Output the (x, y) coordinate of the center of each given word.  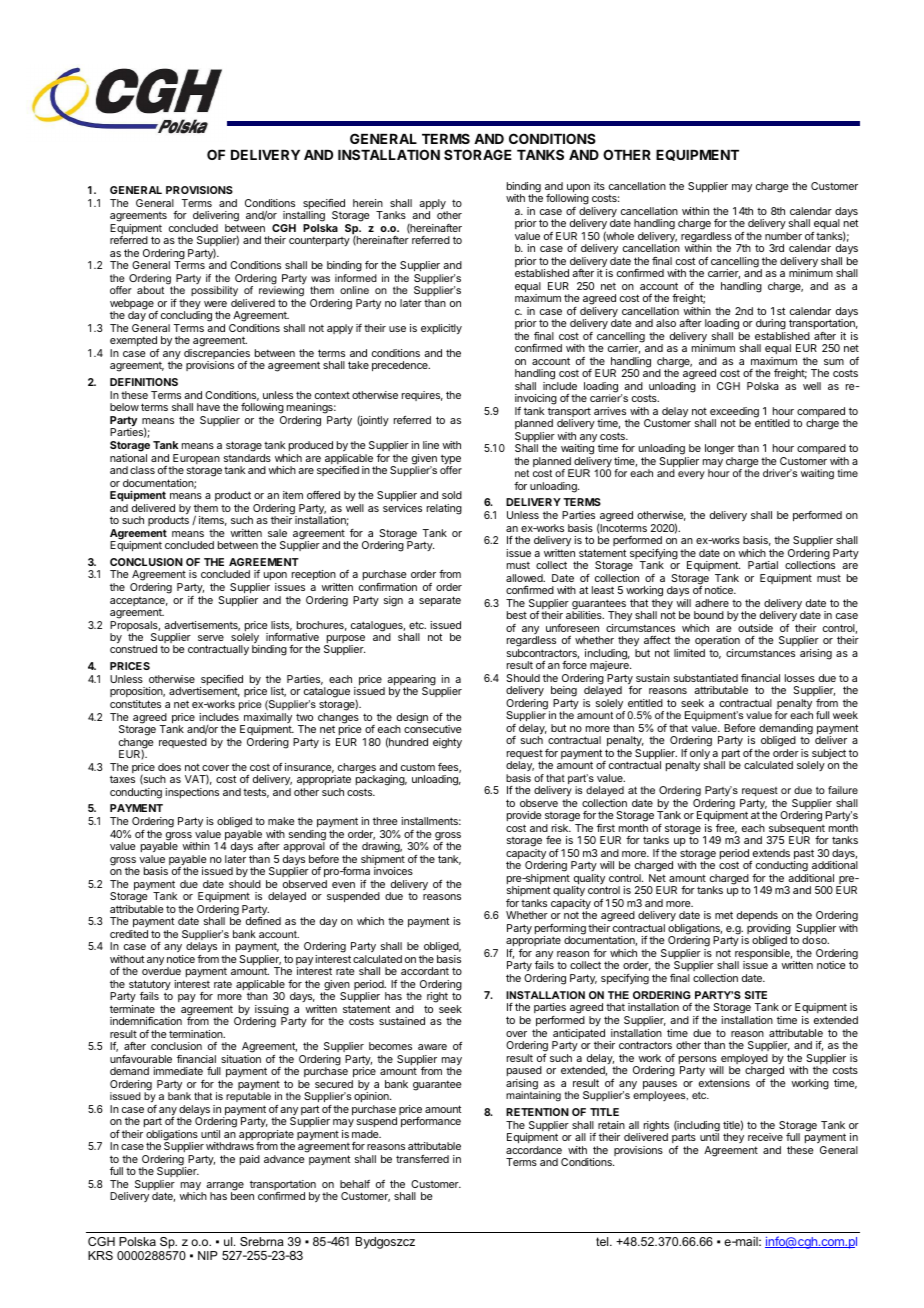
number (783, 236)
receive (765, 1137)
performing (560, 930)
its (599, 186)
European (196, 460)
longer (720, 451)
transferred (422, 1159)
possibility (214, 293)
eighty (447, 743)
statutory (150, 986)
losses (800, 678)
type (451, 460)
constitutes (135, 704)
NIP (208, 1255)
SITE (756, 995)
